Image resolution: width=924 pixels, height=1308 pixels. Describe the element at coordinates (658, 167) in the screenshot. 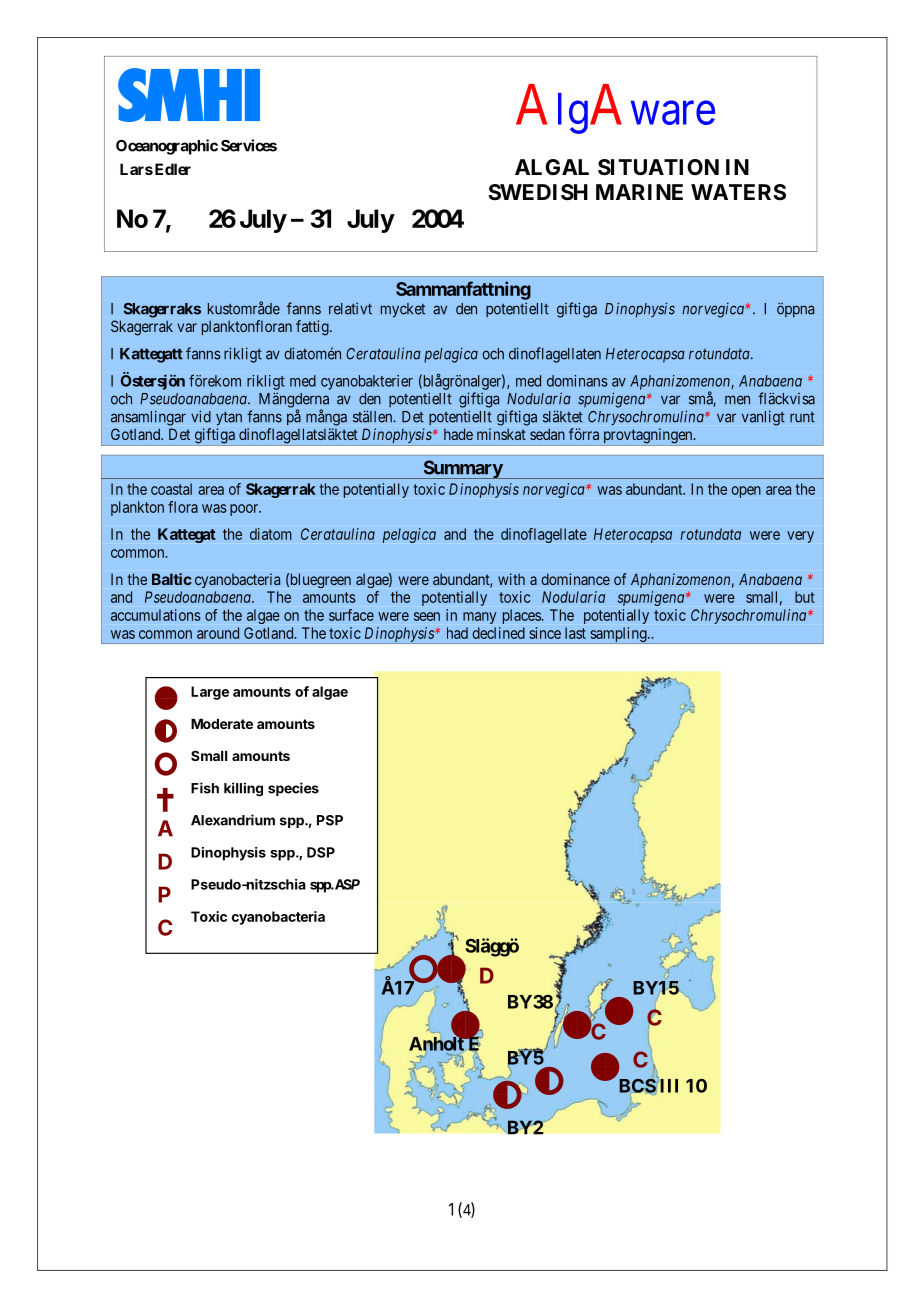

I see `SITUATION` at that location.
